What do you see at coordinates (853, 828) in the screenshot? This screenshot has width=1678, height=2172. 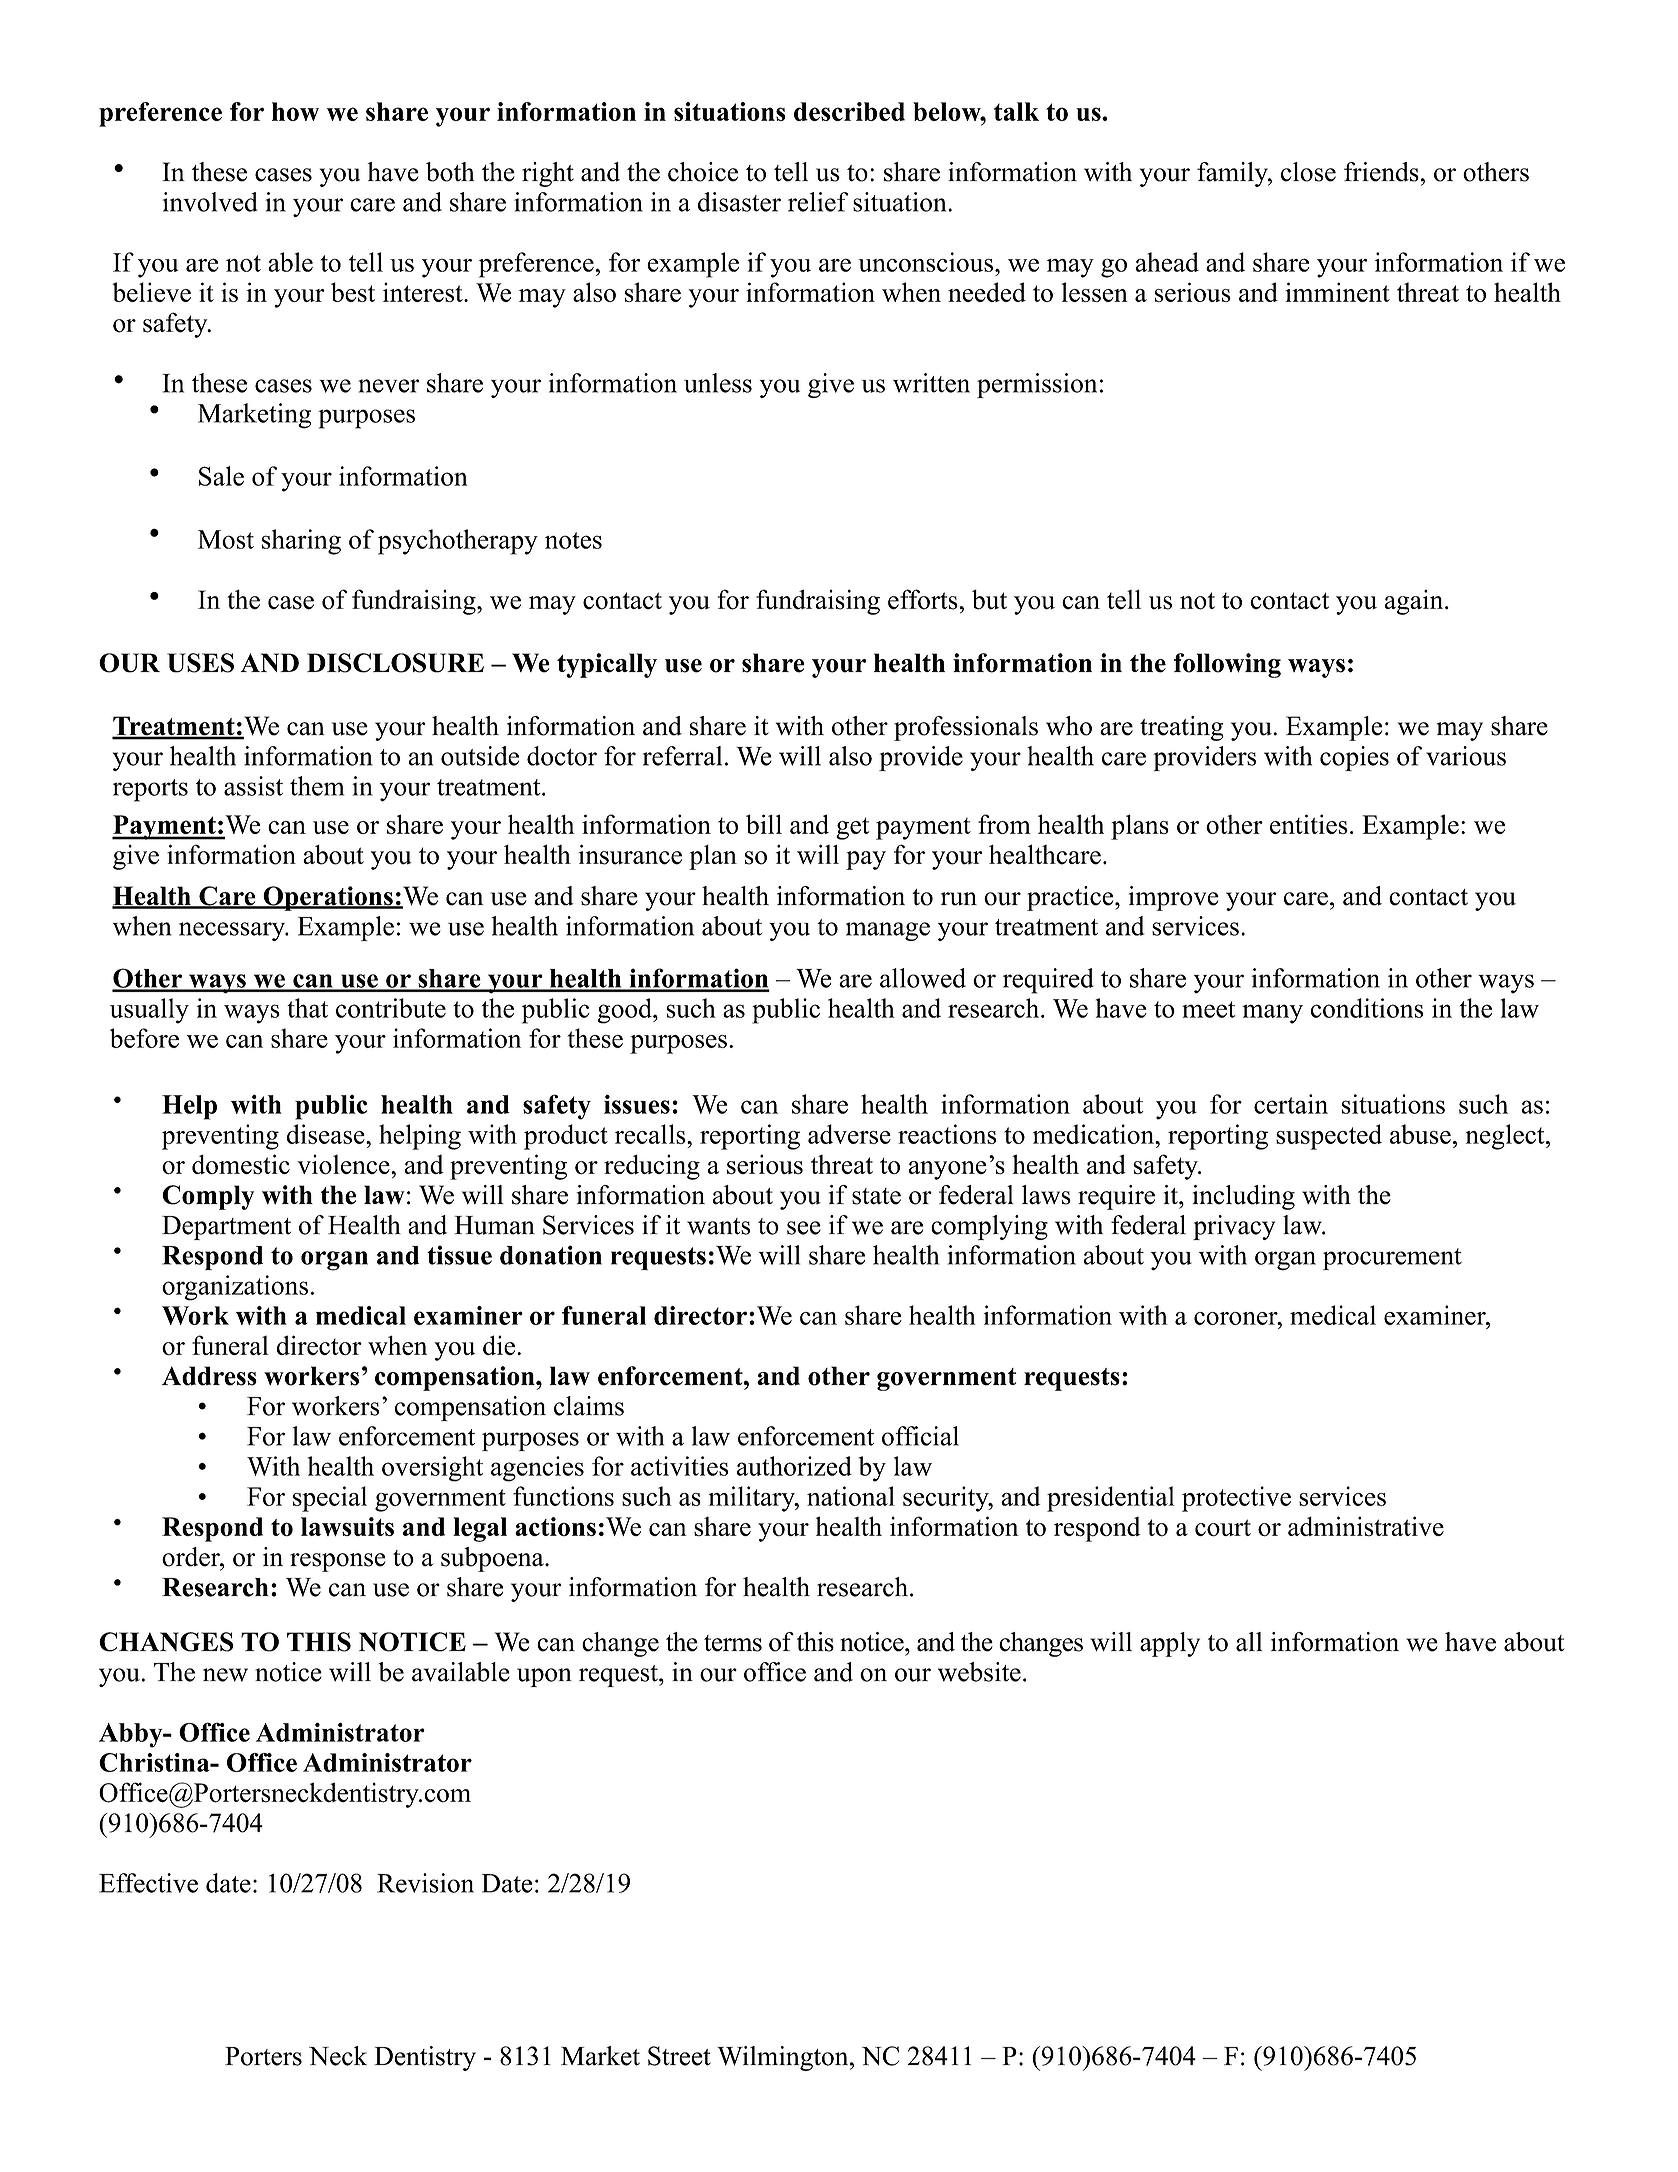 I see `get` at bounding box center [853, 828].
